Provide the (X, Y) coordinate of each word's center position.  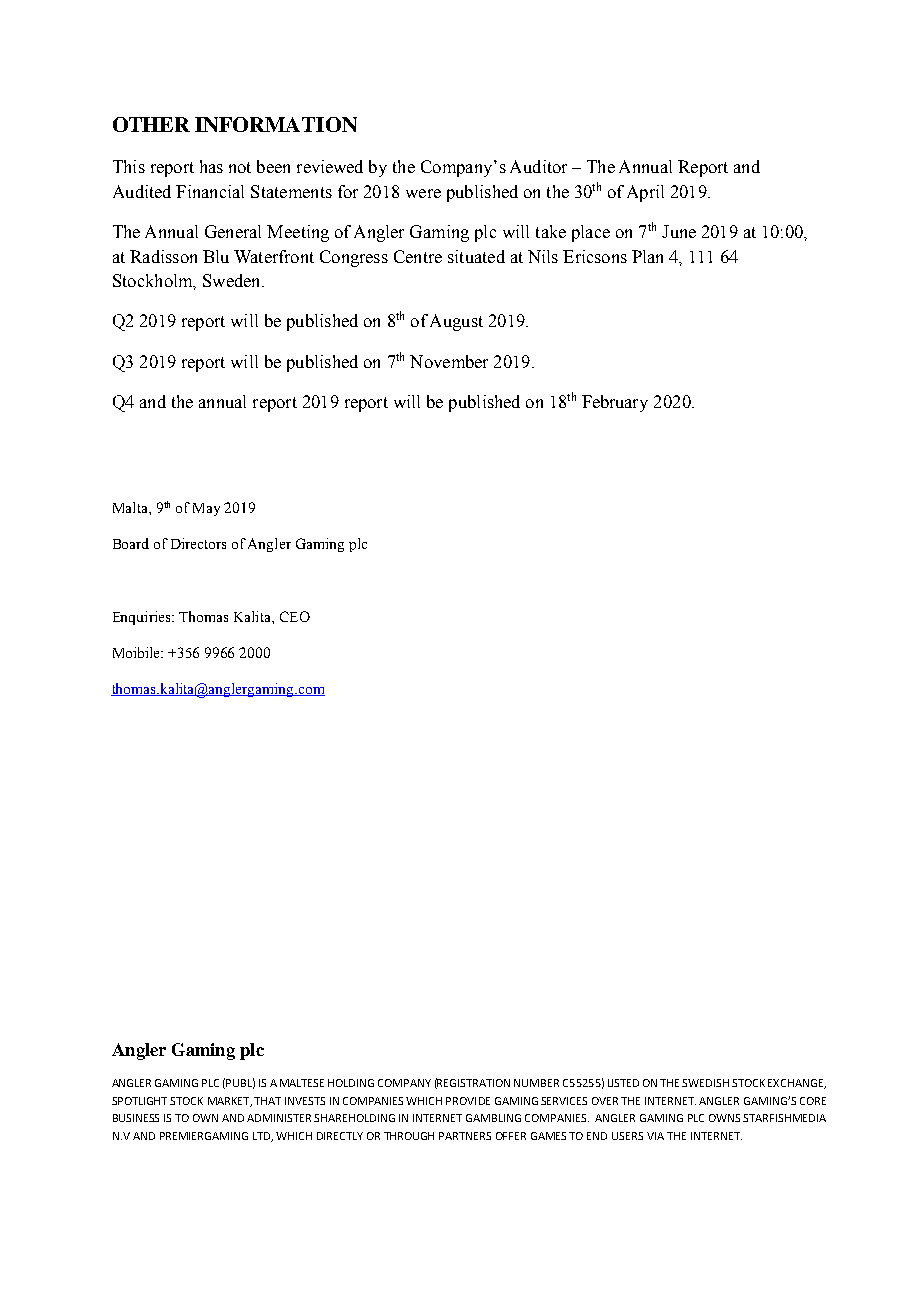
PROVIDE (468, 1101)
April (645, 193)
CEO (295, 616)
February (615, 403)
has (211, 166)
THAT (267, 1101)
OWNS (724, 1118)
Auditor (538, 166)
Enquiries (143, 618)
